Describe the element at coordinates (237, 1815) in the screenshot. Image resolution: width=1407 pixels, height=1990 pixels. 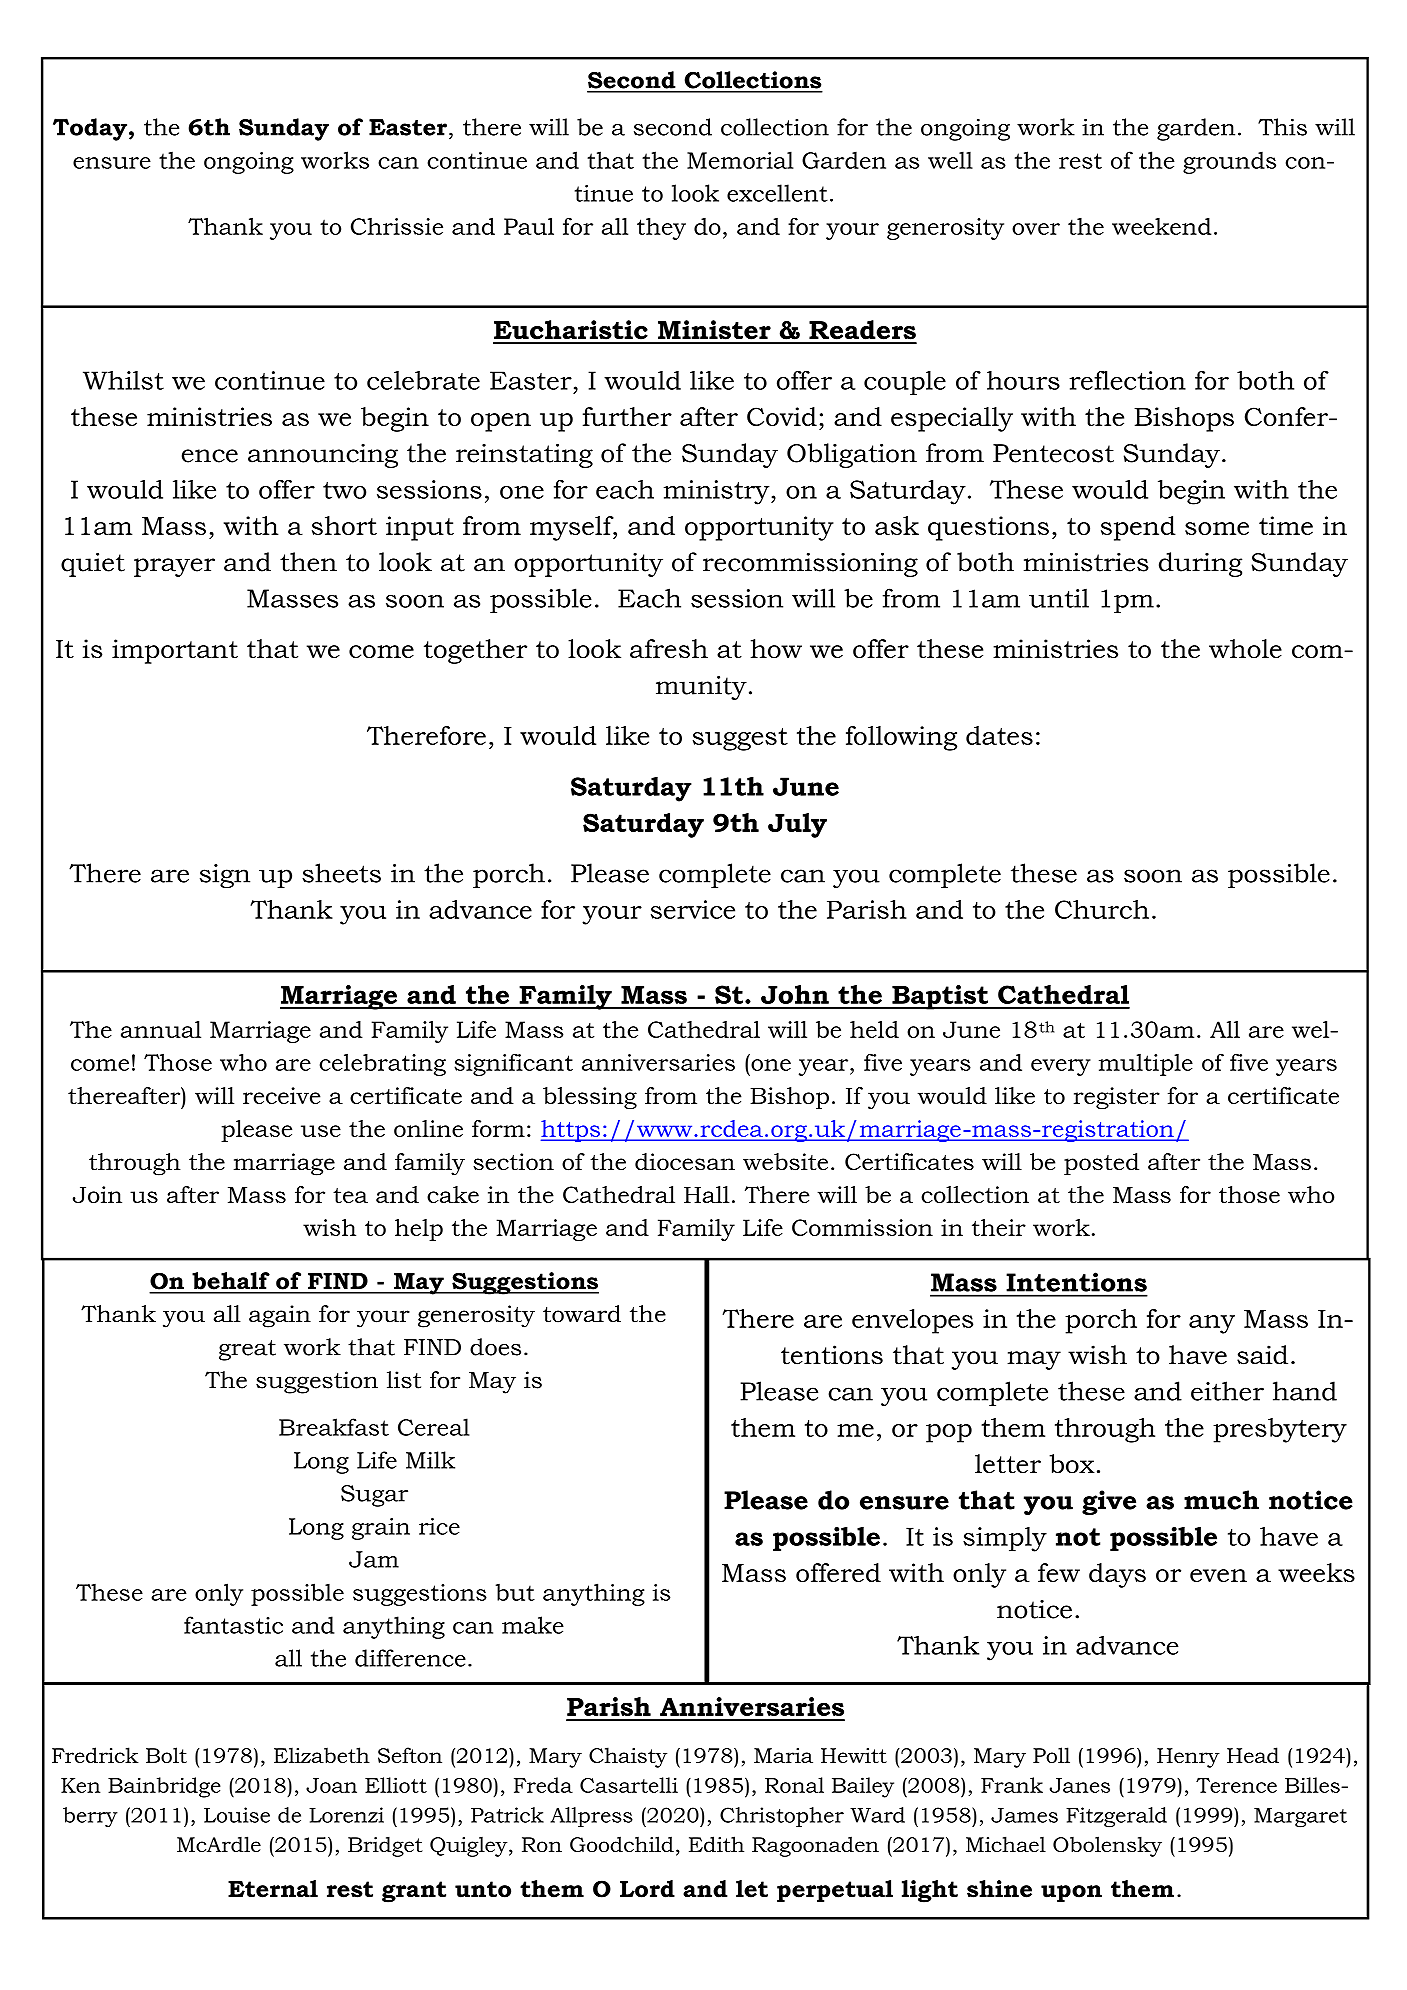
I see `Louise` at that location.
